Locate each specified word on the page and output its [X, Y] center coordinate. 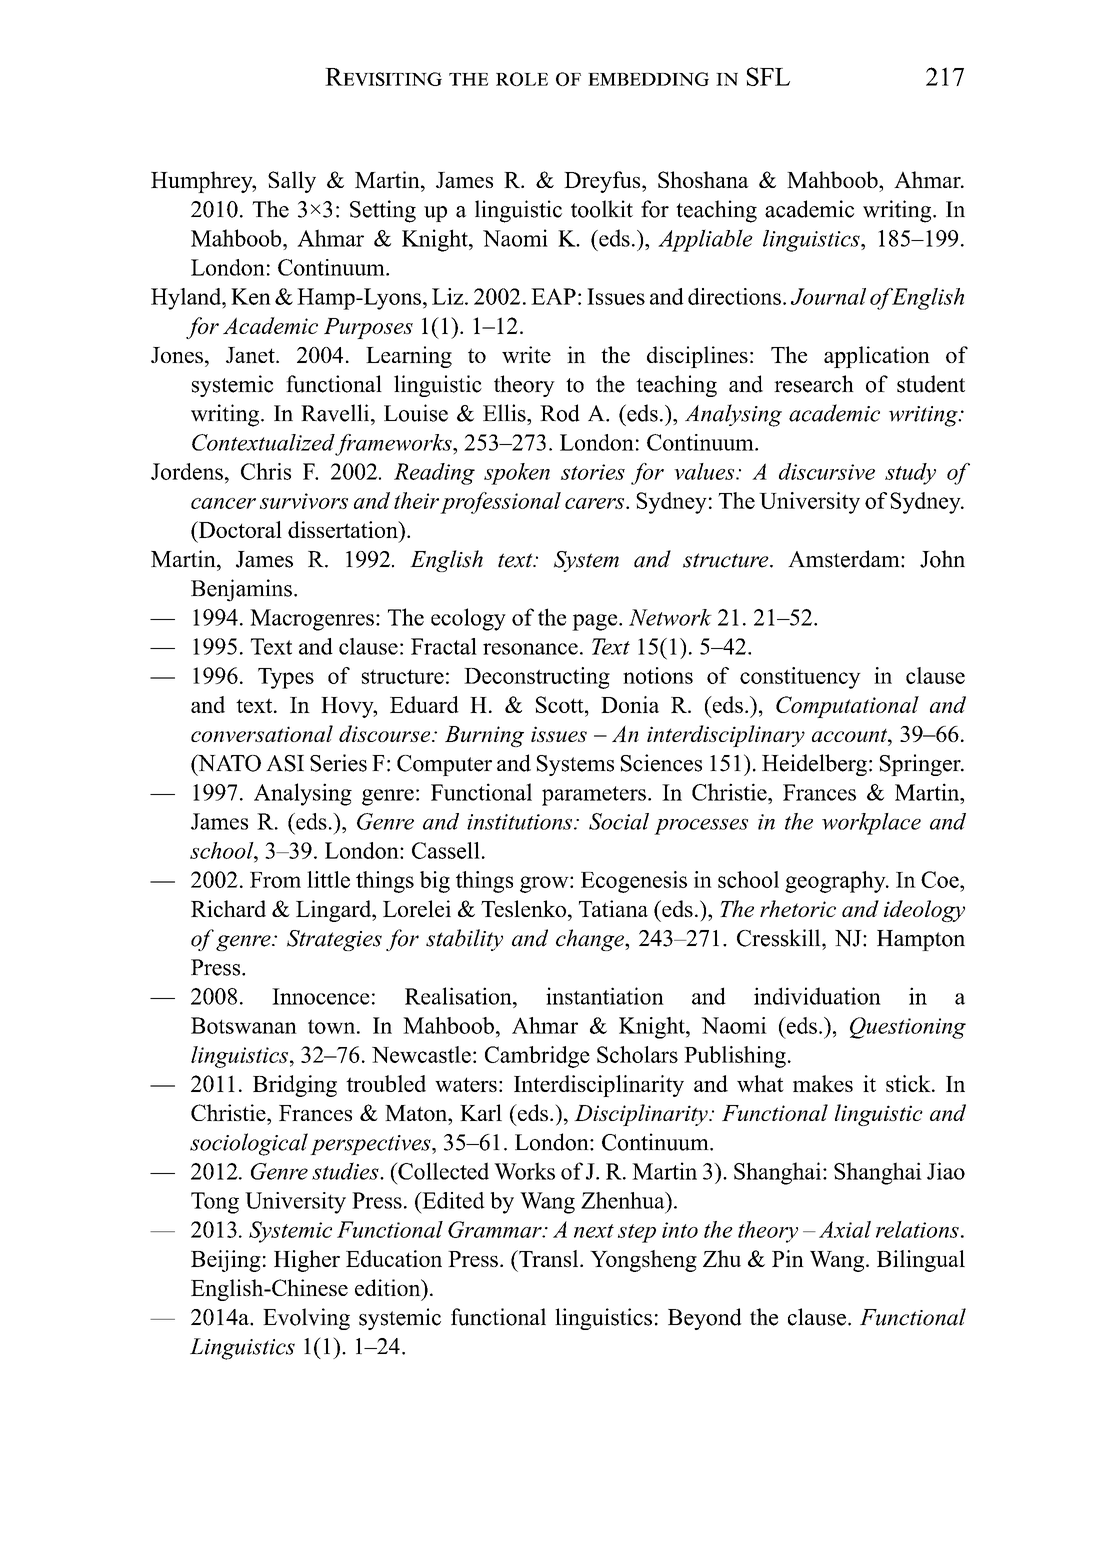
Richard [228, 908]
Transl [549, 1258]
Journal [828, 296]
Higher [307, 1261]
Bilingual [921, 1261]
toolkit [602, 209]
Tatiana [613, 908]
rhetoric [798, 908]
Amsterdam [845, 559]
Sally [292, 182]
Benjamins [241, 590]
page [596, 622]
